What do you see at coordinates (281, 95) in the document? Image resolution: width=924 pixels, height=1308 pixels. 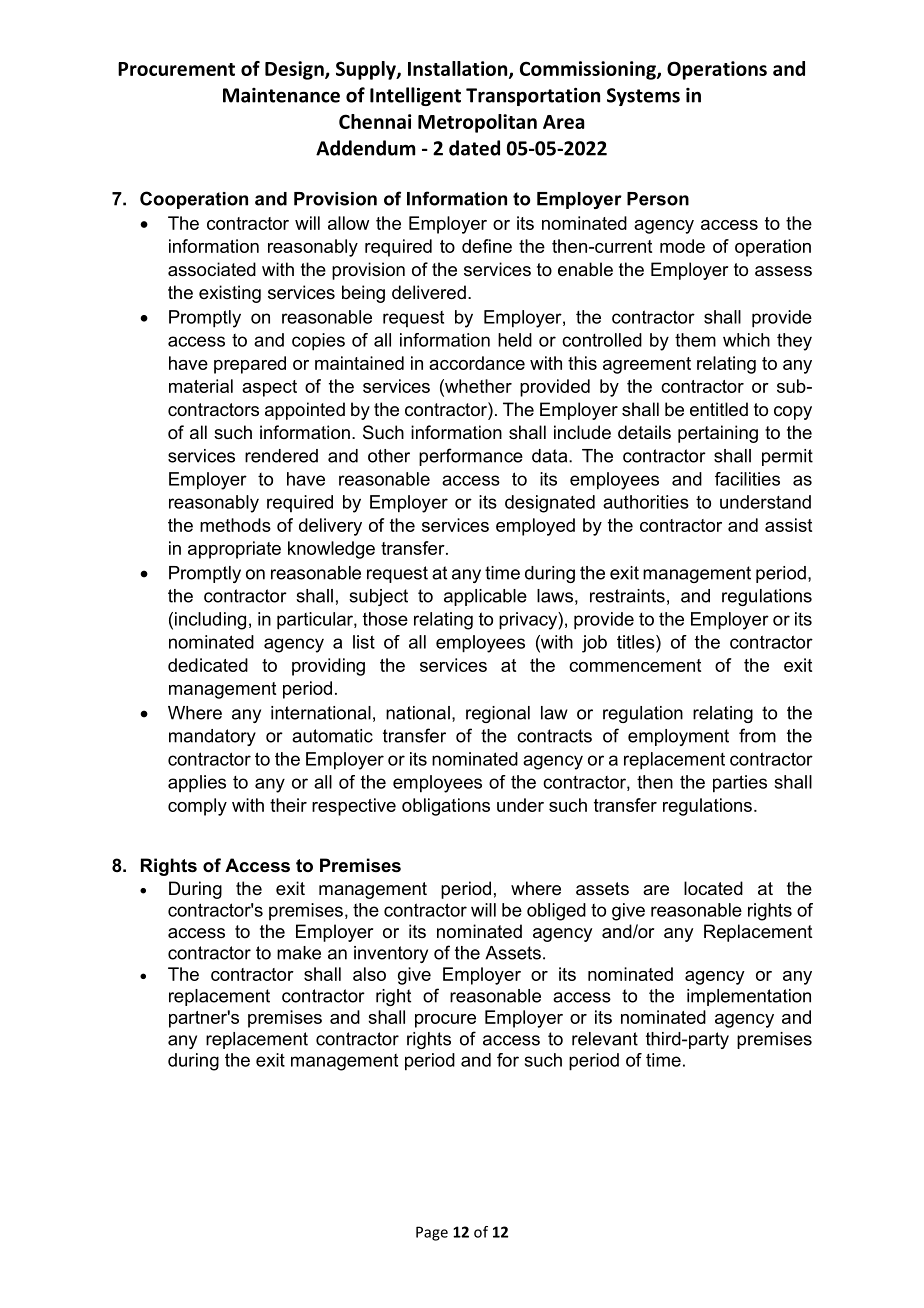 I see `Maintenance` at bounding box center [281, 95].
